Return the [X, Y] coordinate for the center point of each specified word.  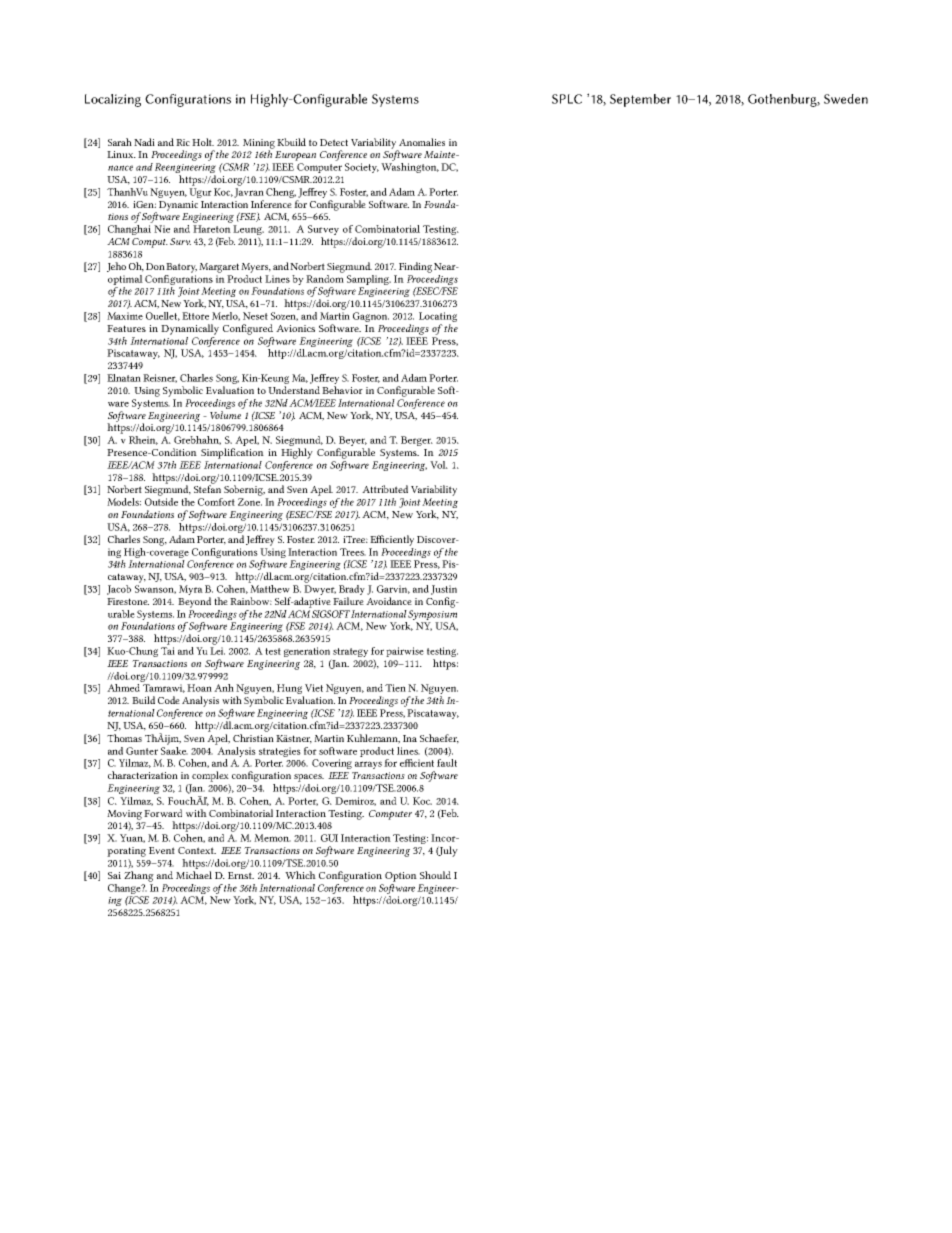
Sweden [846, 99]
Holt [203, 142]
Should [435, 875]
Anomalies [422, 142]
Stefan [207, 488]
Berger [417, 441]
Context [197, 850]
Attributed [385, 489]
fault [447, 763]
